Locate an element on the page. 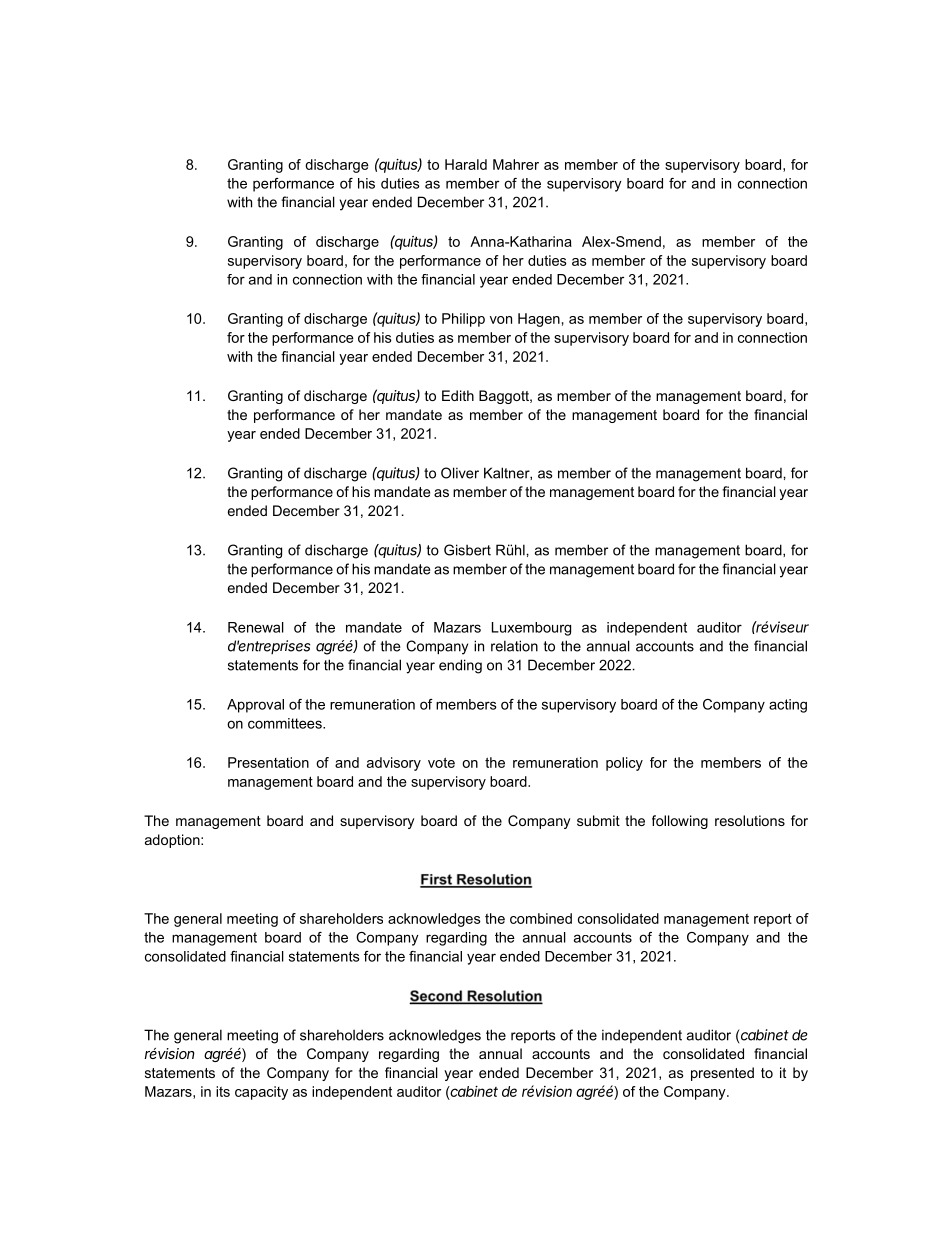  Harald is located at coordinates (466, 164).
